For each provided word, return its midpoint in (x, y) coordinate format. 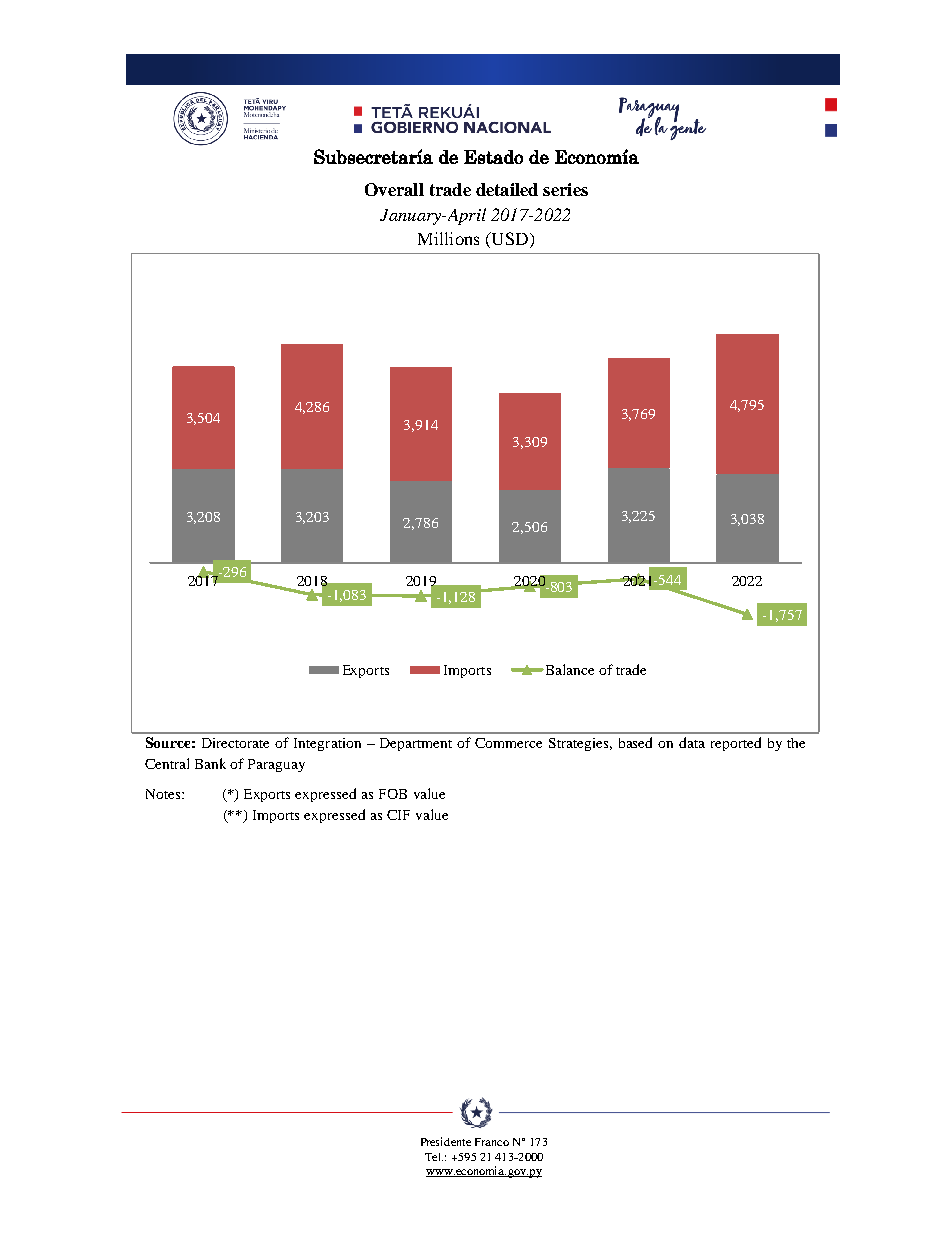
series (565, 189)
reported (736, 744)
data (692, 742)
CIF (398, 815)
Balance (568, 669)
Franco (492, 1142)
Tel (434, 1157)
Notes (164, 794)
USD (510, 240)
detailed (507, 189)
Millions (448, 238)
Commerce (508, 743)
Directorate (235, 743)
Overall (394, 189)
